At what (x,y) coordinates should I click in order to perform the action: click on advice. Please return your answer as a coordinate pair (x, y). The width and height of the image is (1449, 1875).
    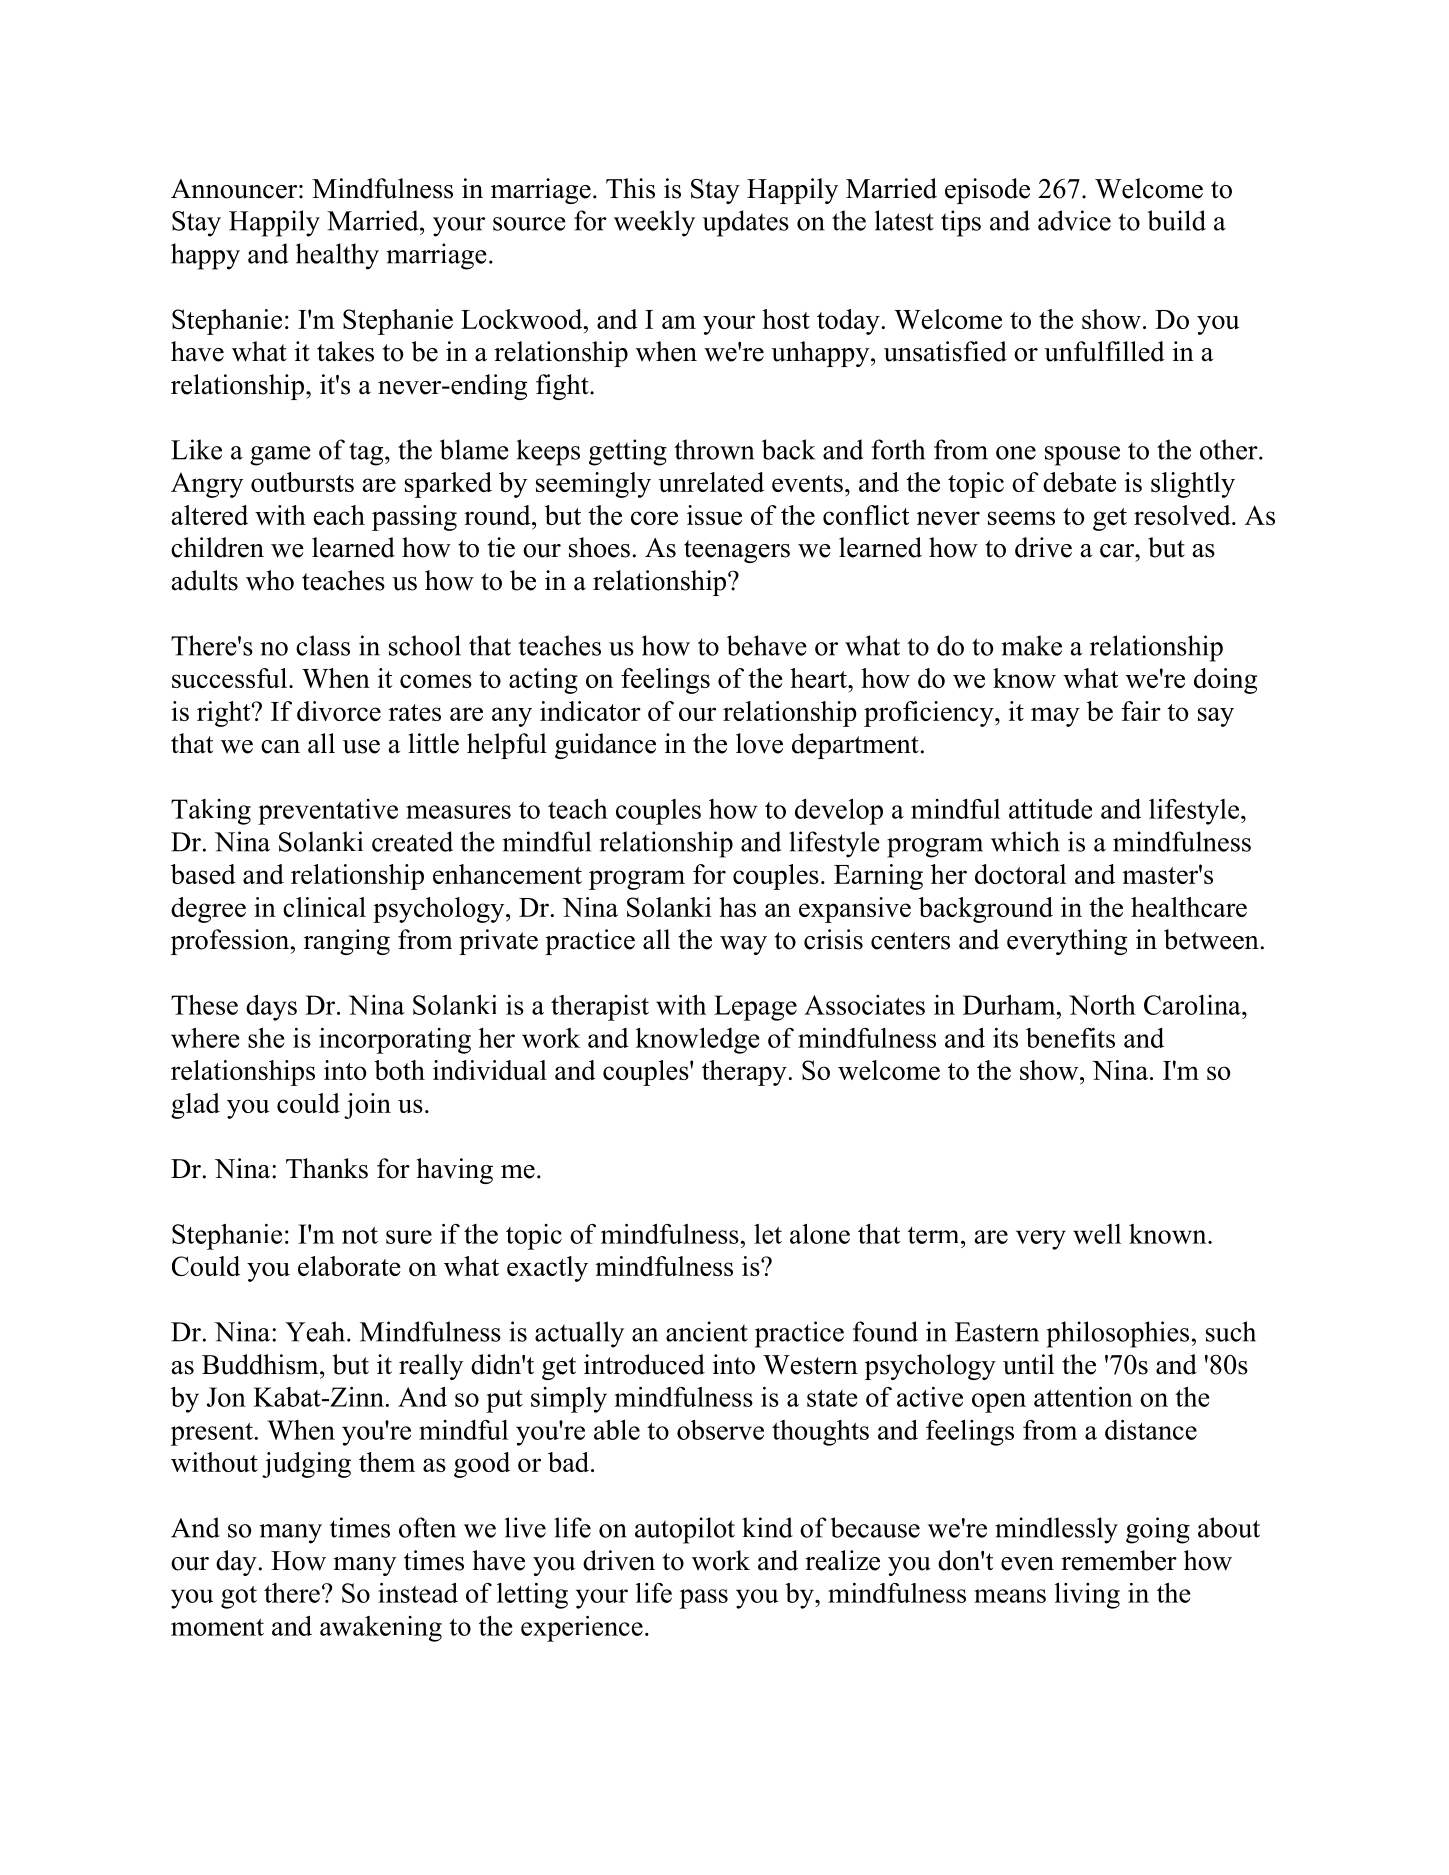
    Looking at the image, I should click on (1074, 220).
